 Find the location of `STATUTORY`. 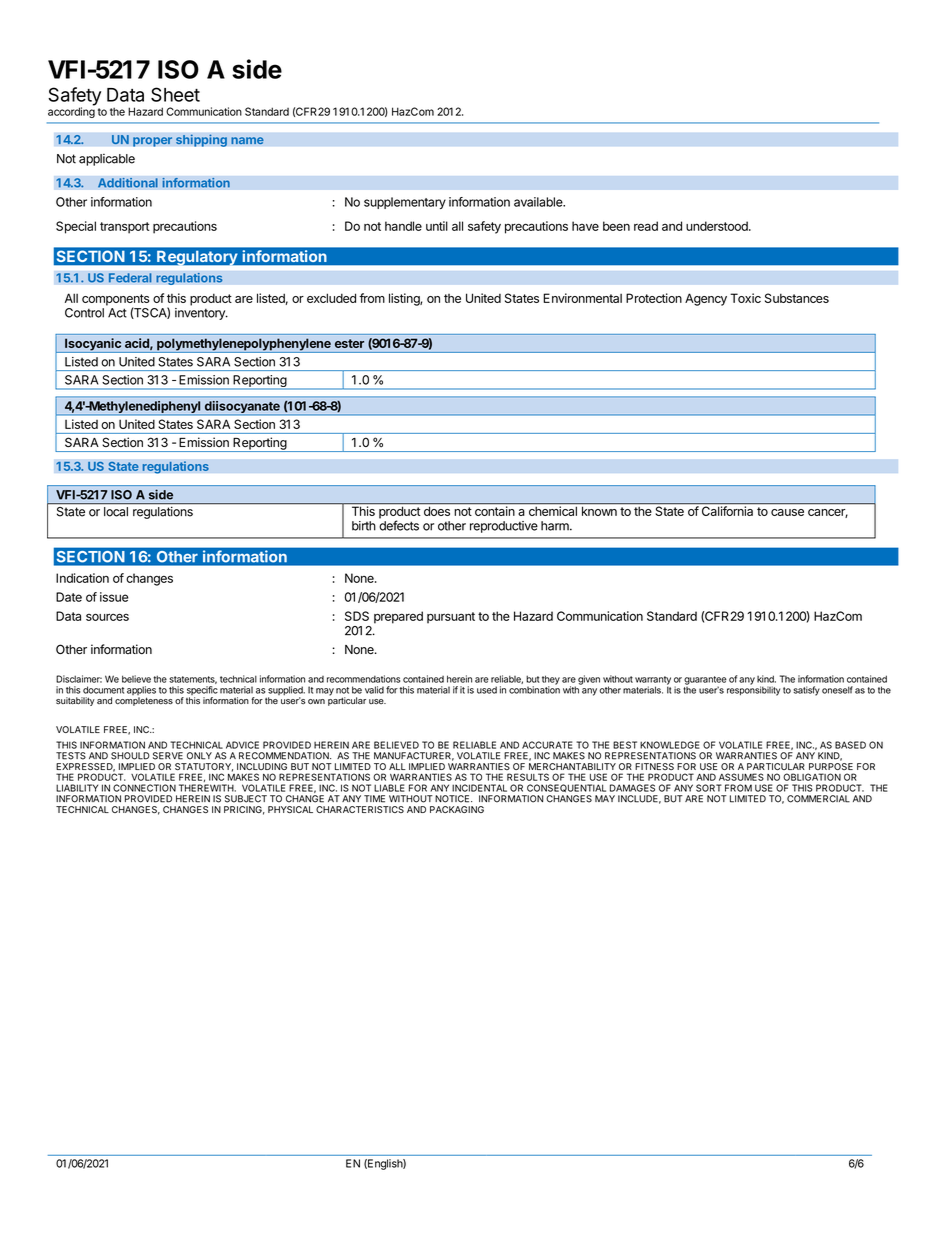

STATUTORY is located at coordinates (204, 767).
